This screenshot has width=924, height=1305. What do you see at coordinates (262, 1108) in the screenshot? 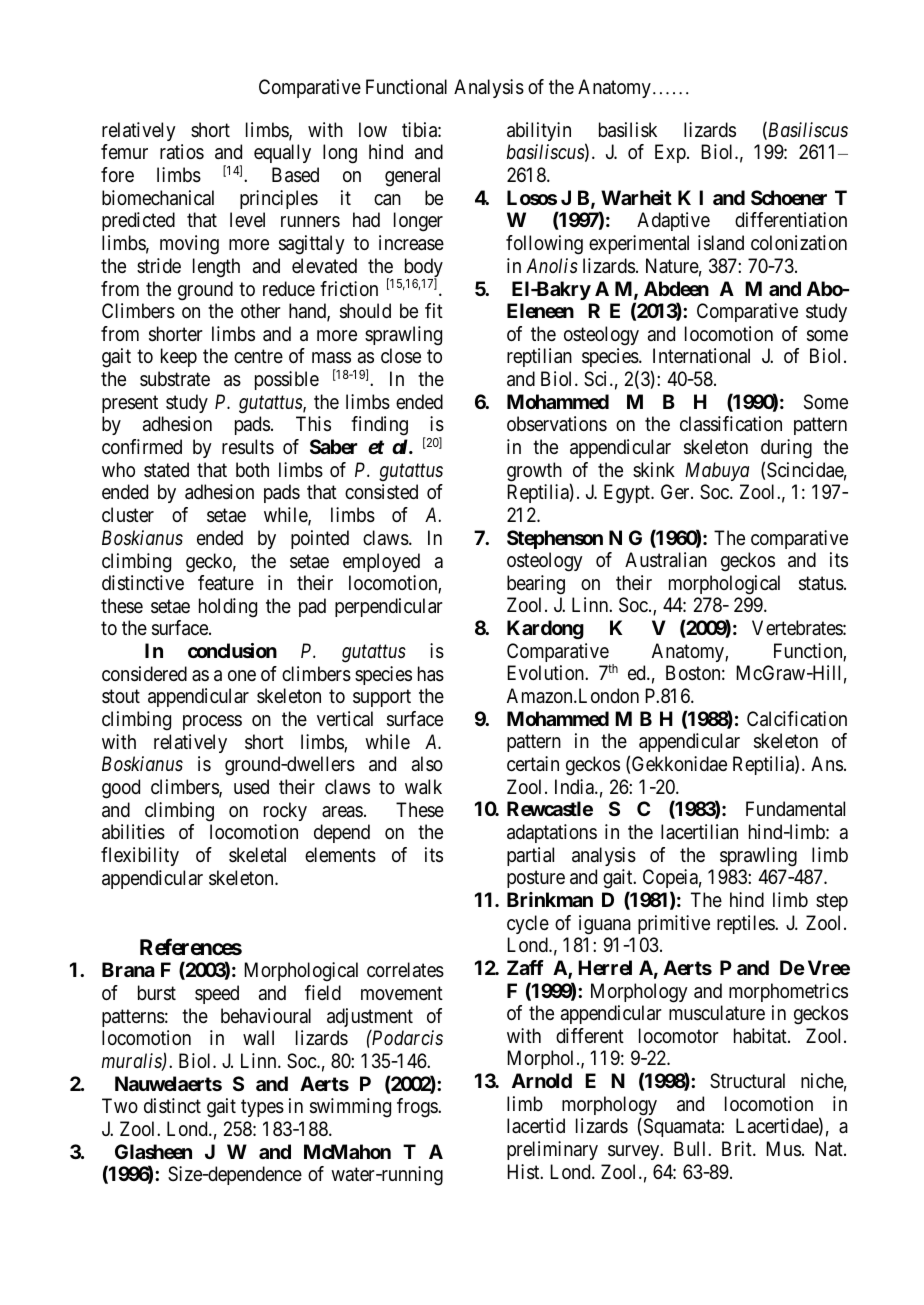
I see `types` at bounding box center [262, 1108].
